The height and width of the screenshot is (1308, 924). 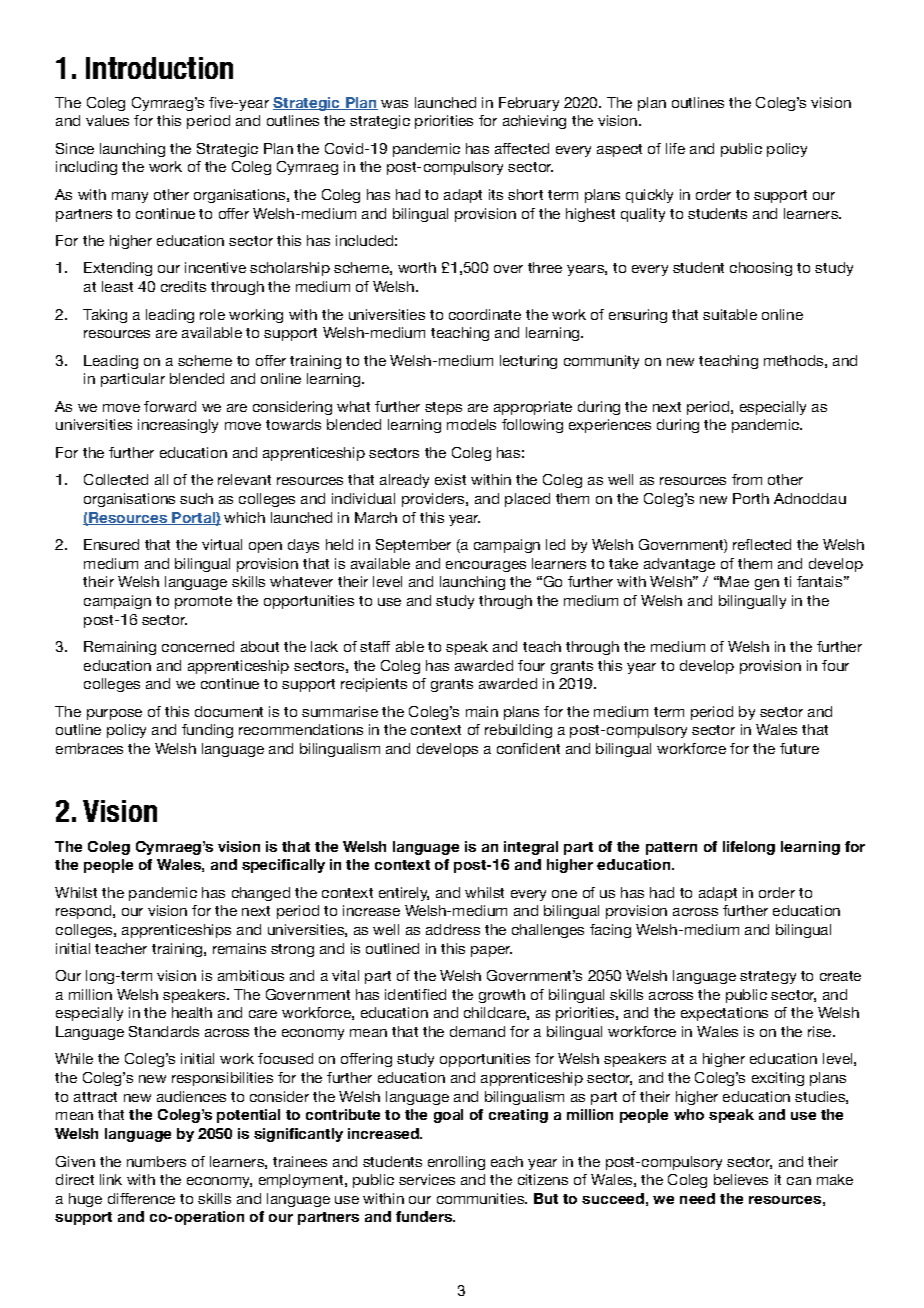 What do you see at coordinates (159, 68) in the screenshot?
I see `Introduction` at bounding box center [159, 68].
